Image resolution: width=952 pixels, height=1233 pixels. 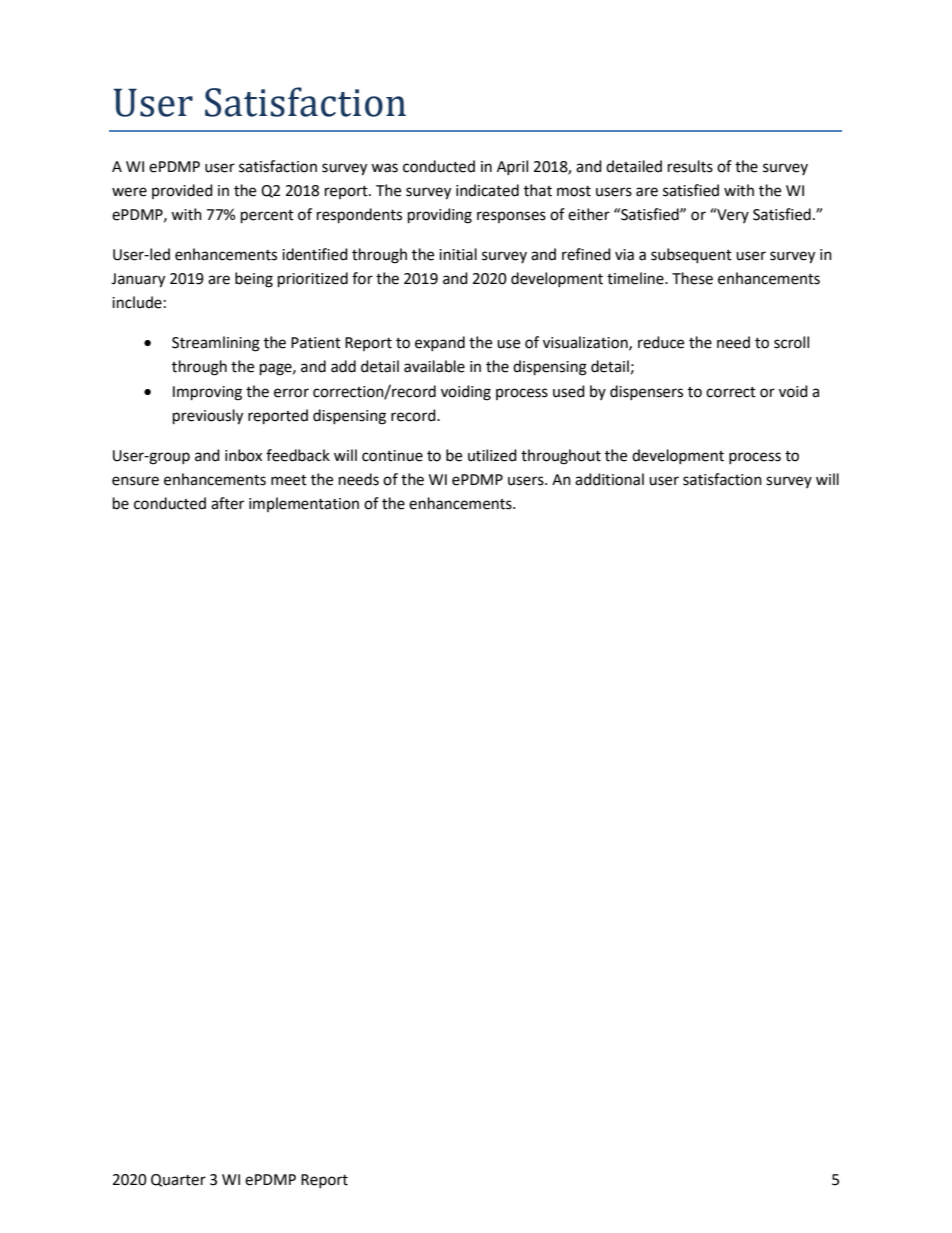 What do you see at coordinates (492, 455) in the screenshot?
I see `utilized` at bounding box center [492, 455].
